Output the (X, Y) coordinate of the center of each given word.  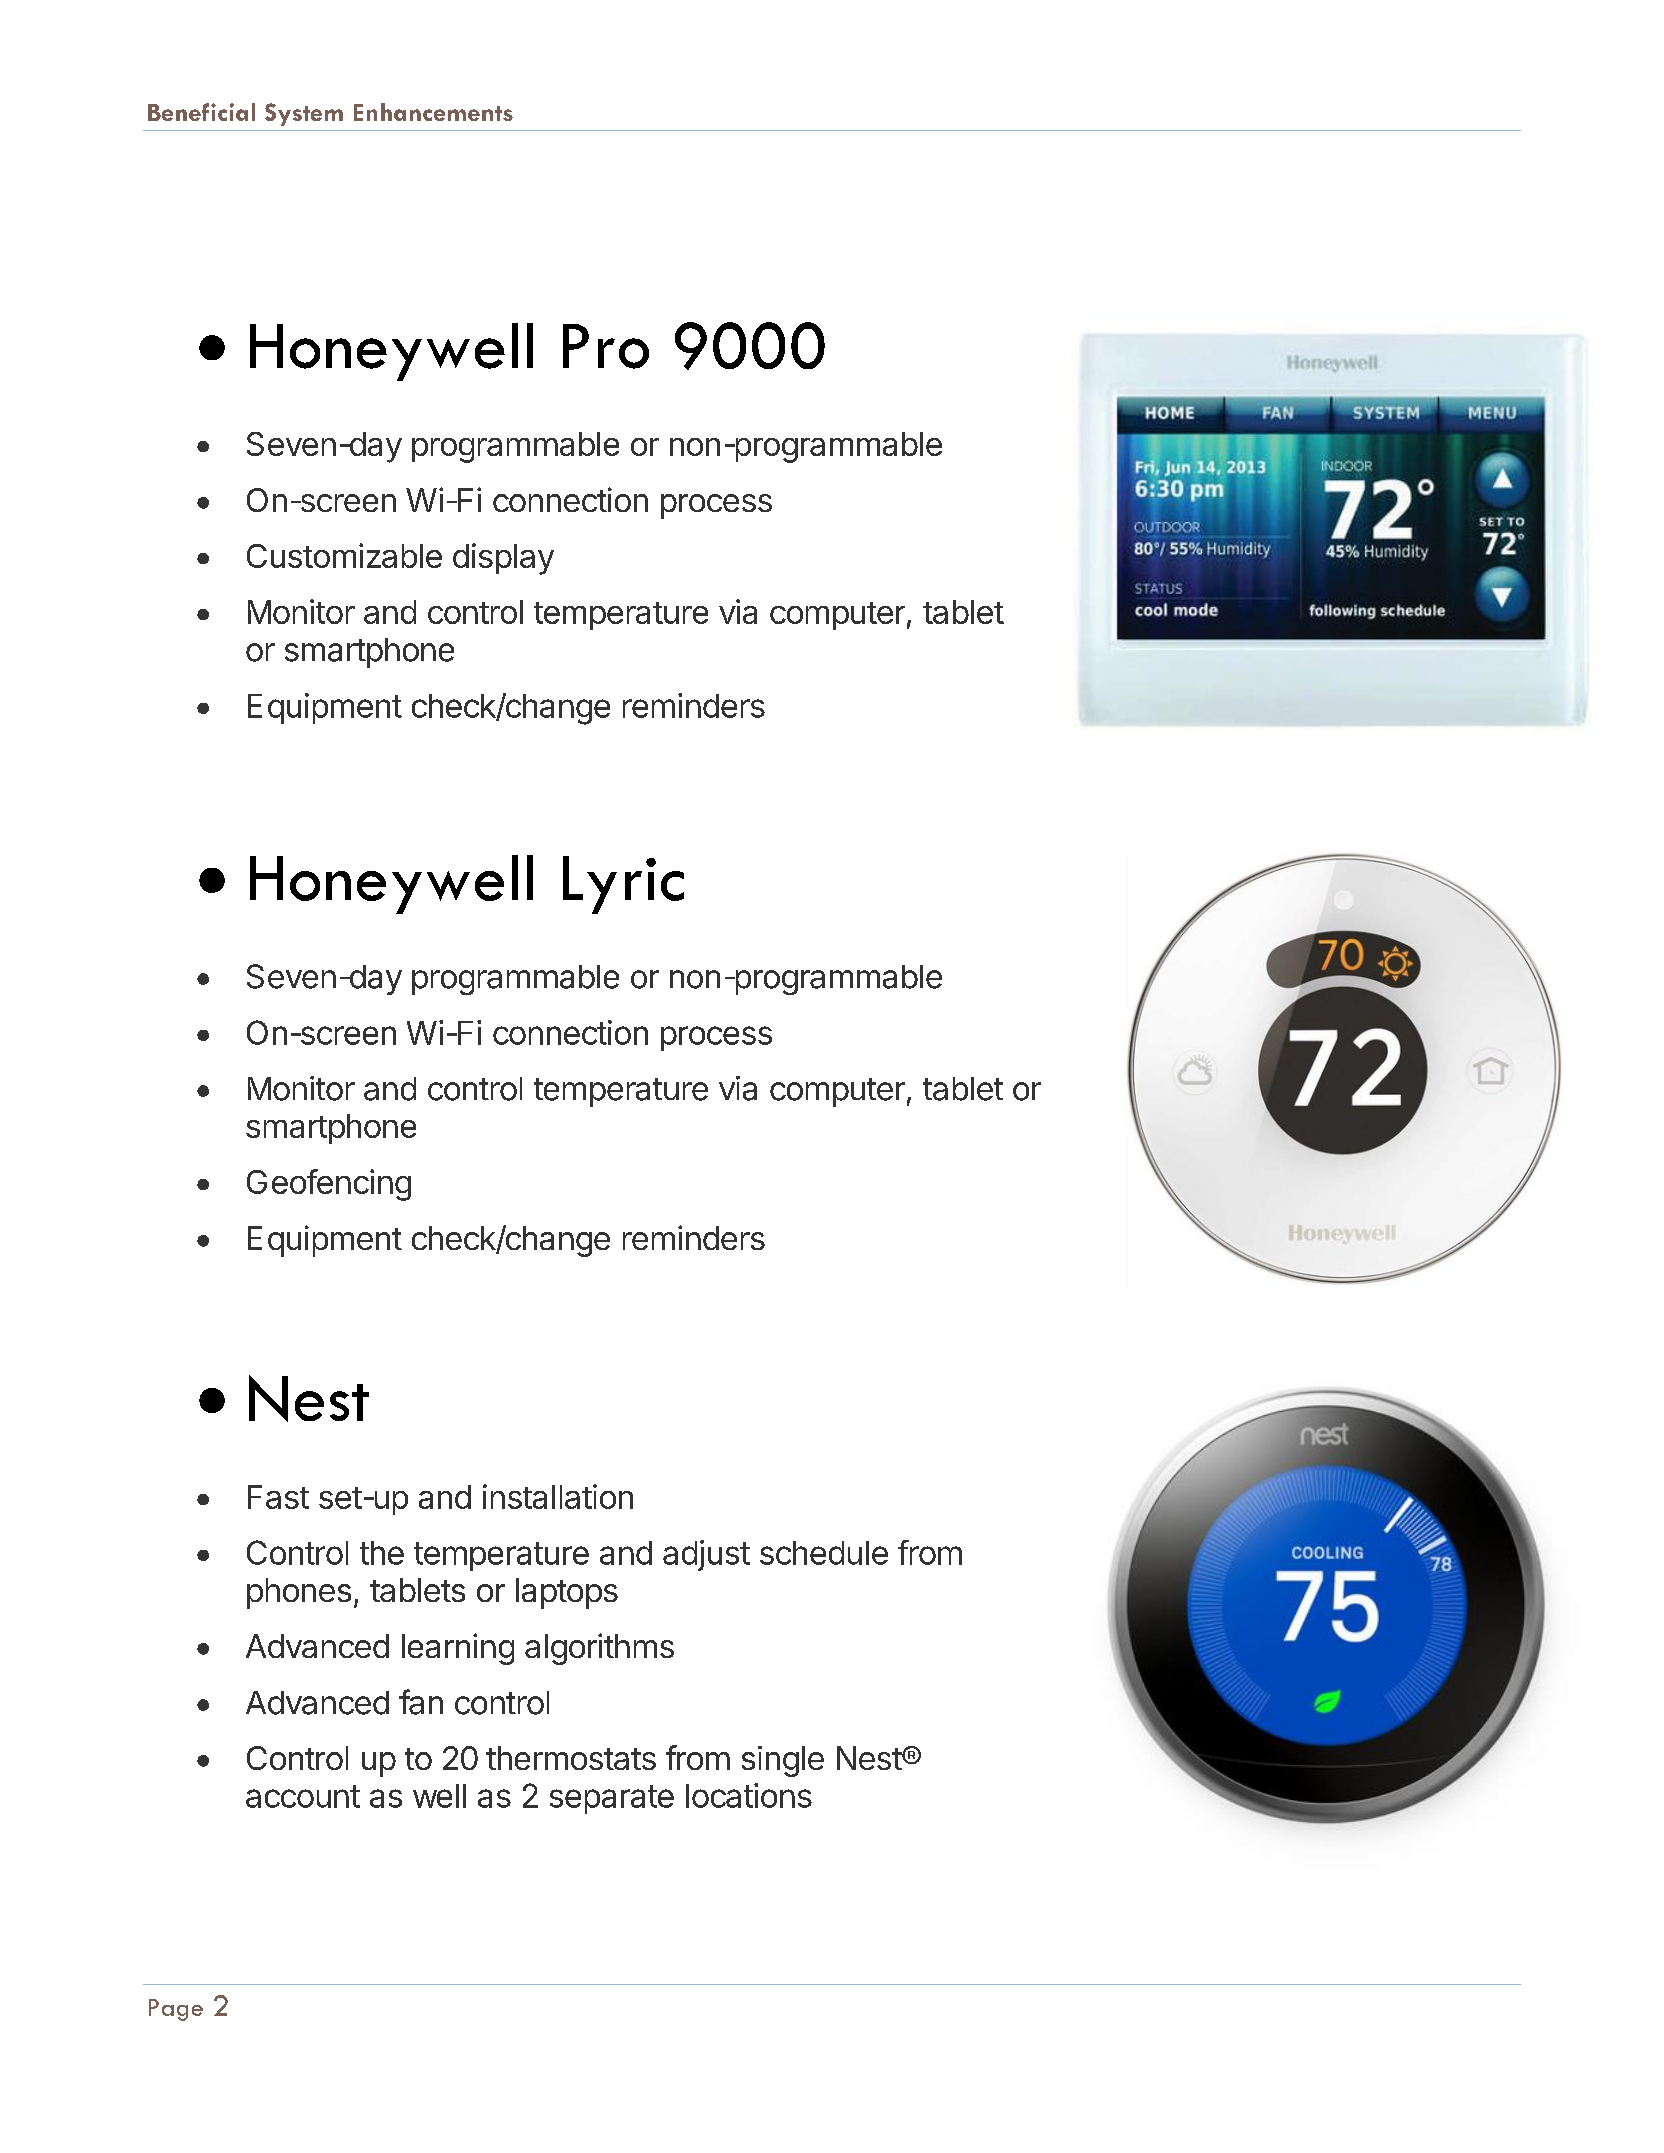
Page (176, 2010)
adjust (706, 1555)
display (503, 559)
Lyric (623, 885)
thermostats (571, 1758)
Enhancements (433, 112)
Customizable (344, 555)
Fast (278, 1497)
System (304, 114)
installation (558, 1496)
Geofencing (329, 1185)
